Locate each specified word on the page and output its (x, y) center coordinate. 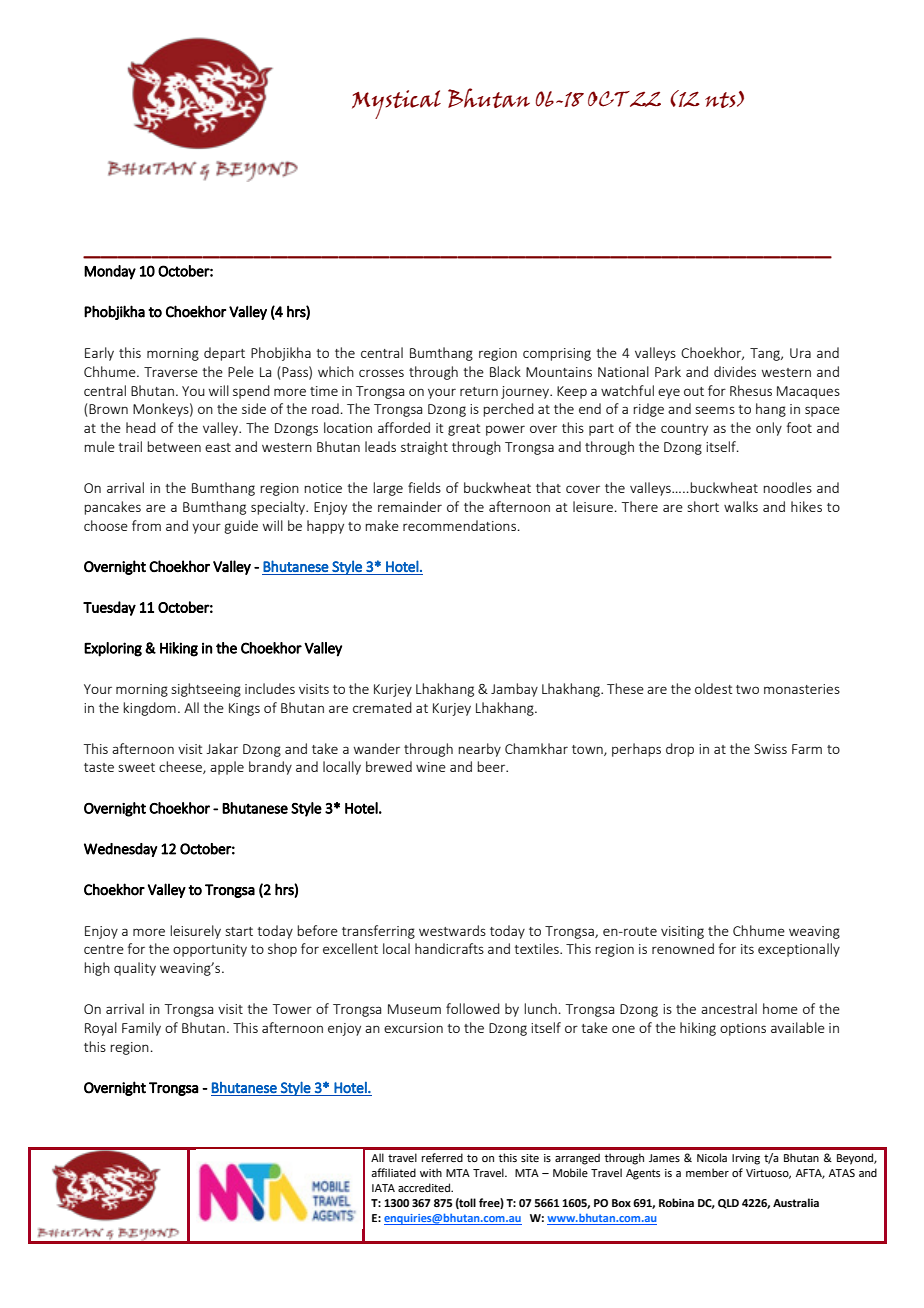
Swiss (770, 749)
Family (141, 1029)
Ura (800, 353)
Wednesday (120, 850)
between (174, 446)
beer (492, 766)
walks (741, 506)
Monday (110, 272)
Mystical (396, 104)
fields (424, 487)
